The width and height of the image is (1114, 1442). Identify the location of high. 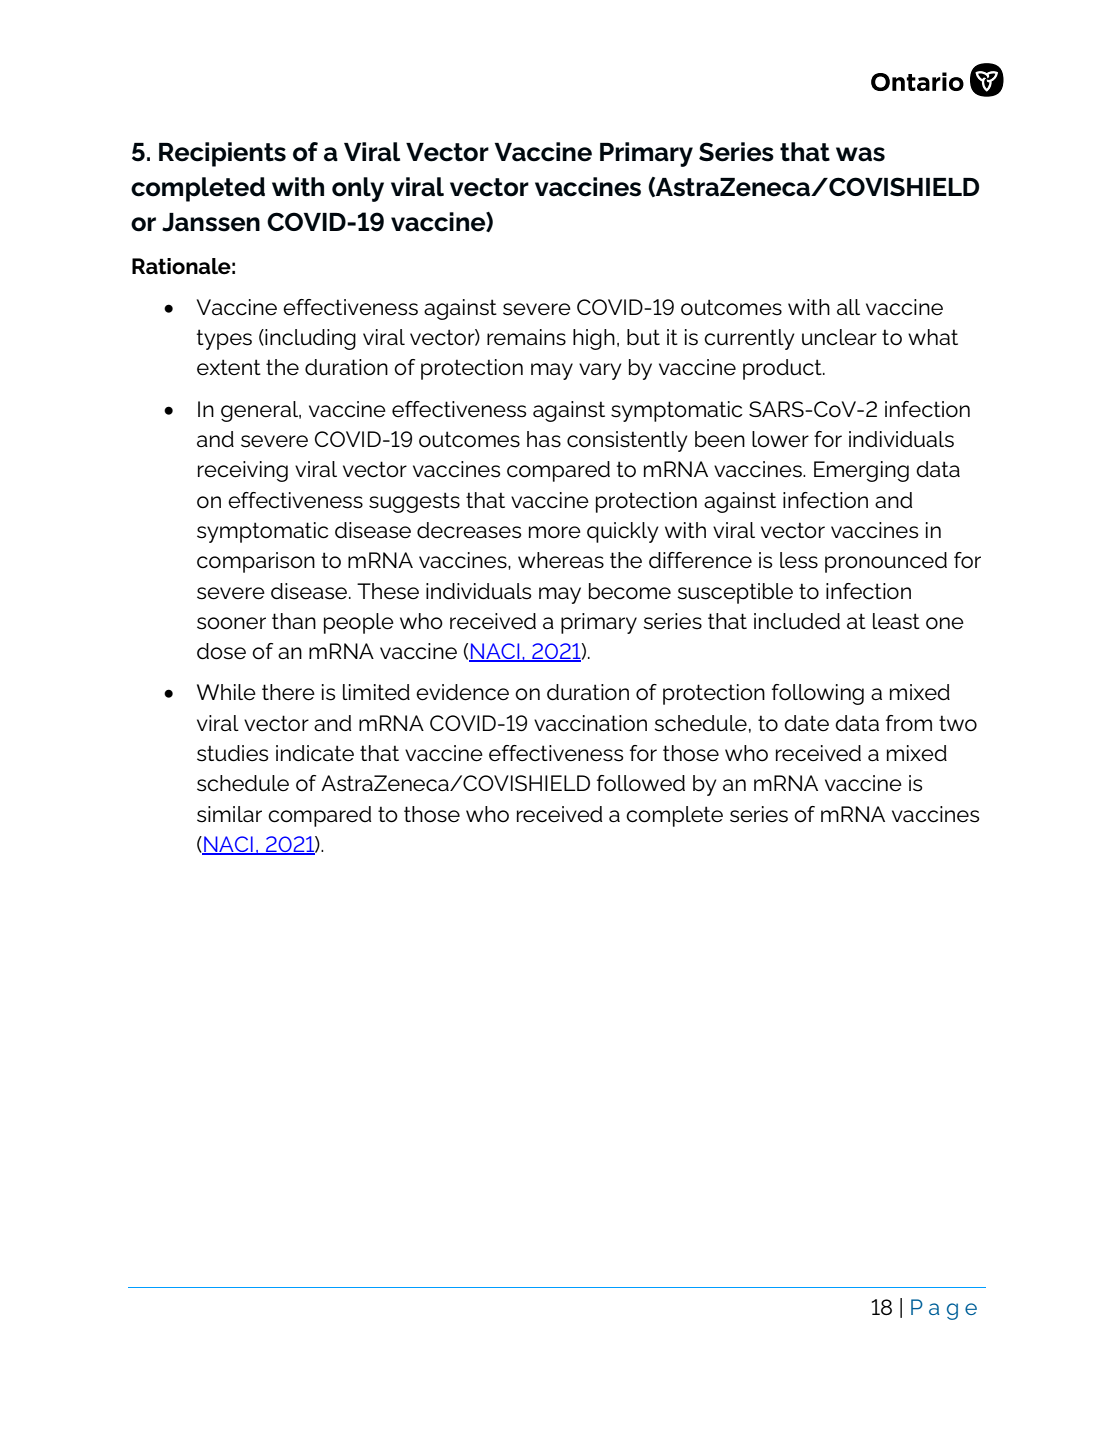
(594, 339).
